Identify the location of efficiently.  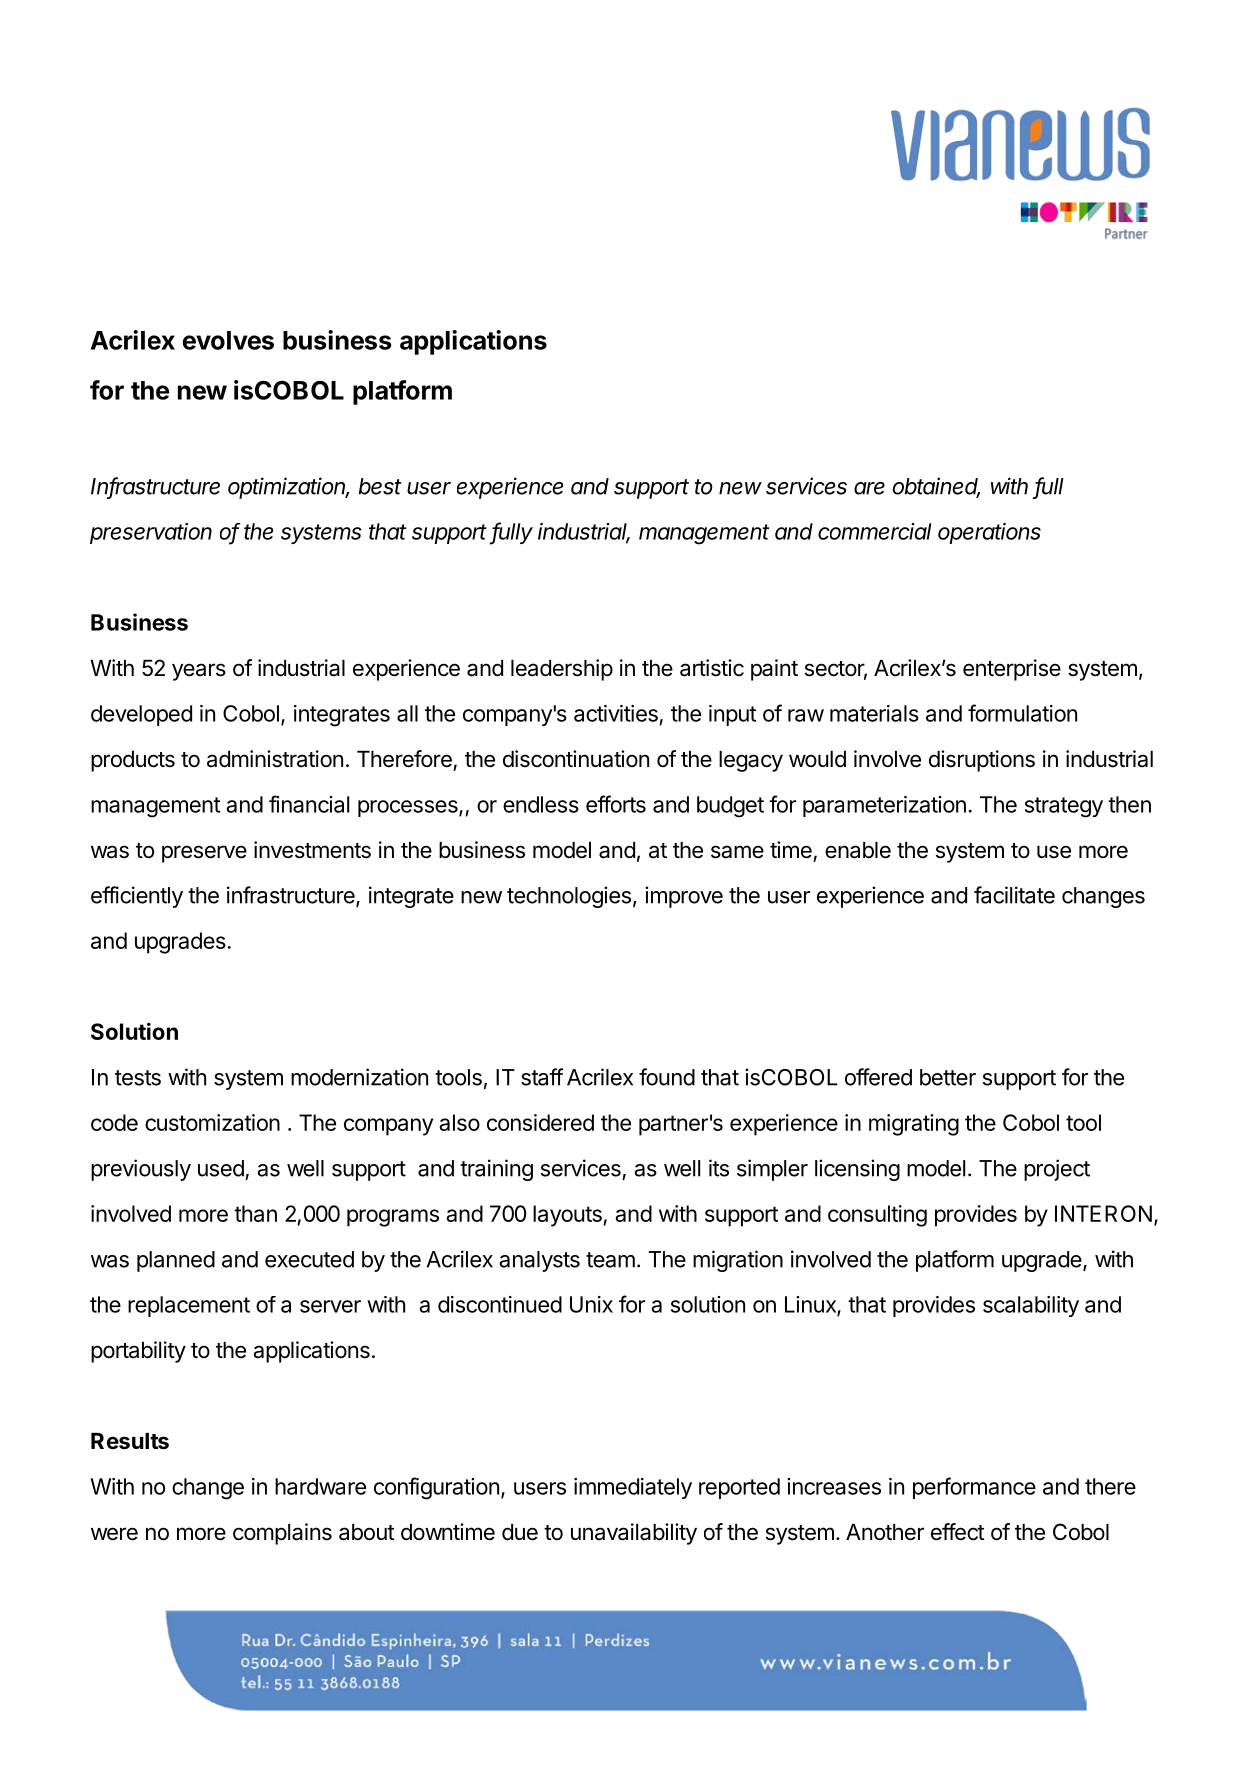
(137, 897).
